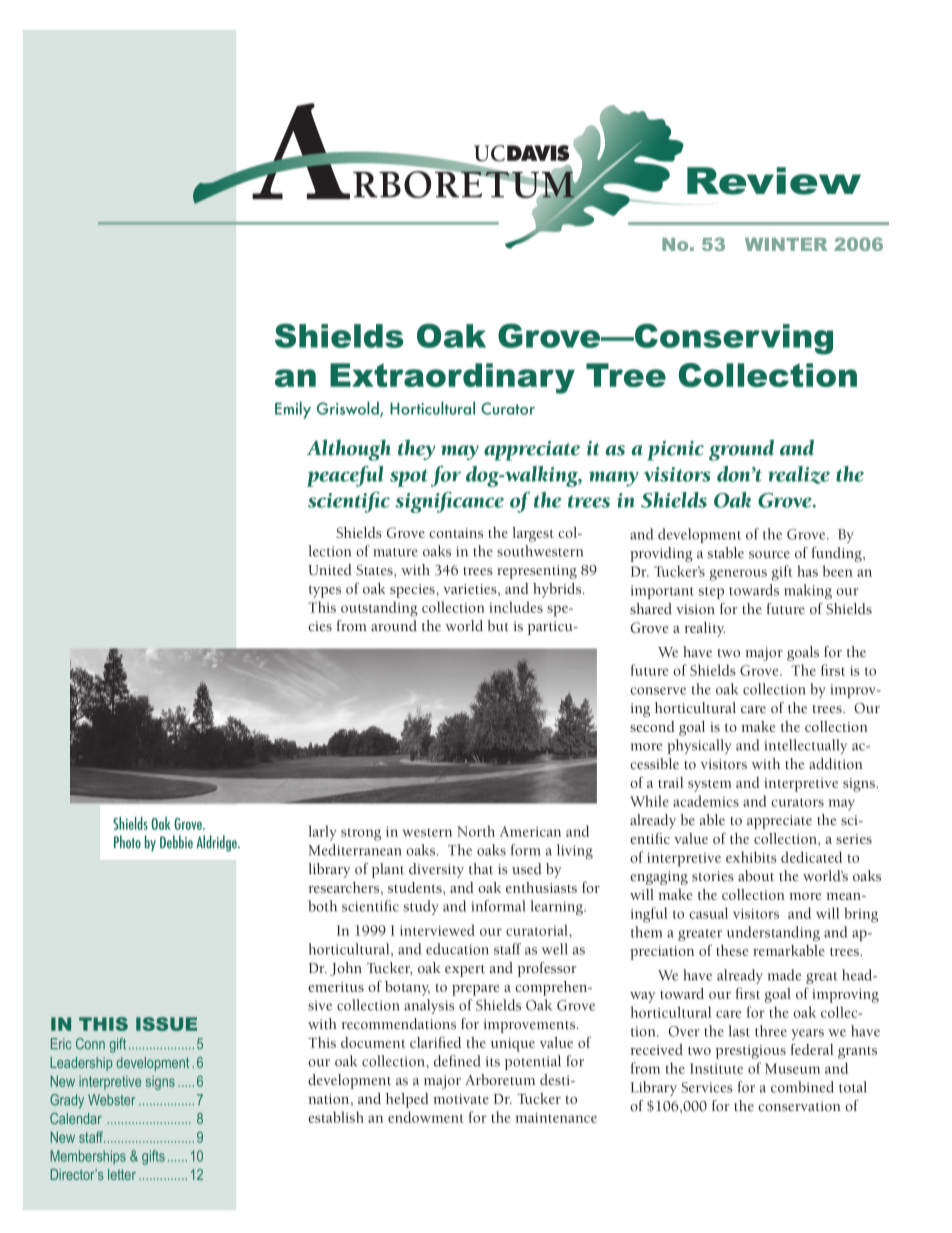 The width and height of the document is (952, 1233). Describe the element at coordinates (452, 378) in the document. I see `Extraordinary` at that location.
